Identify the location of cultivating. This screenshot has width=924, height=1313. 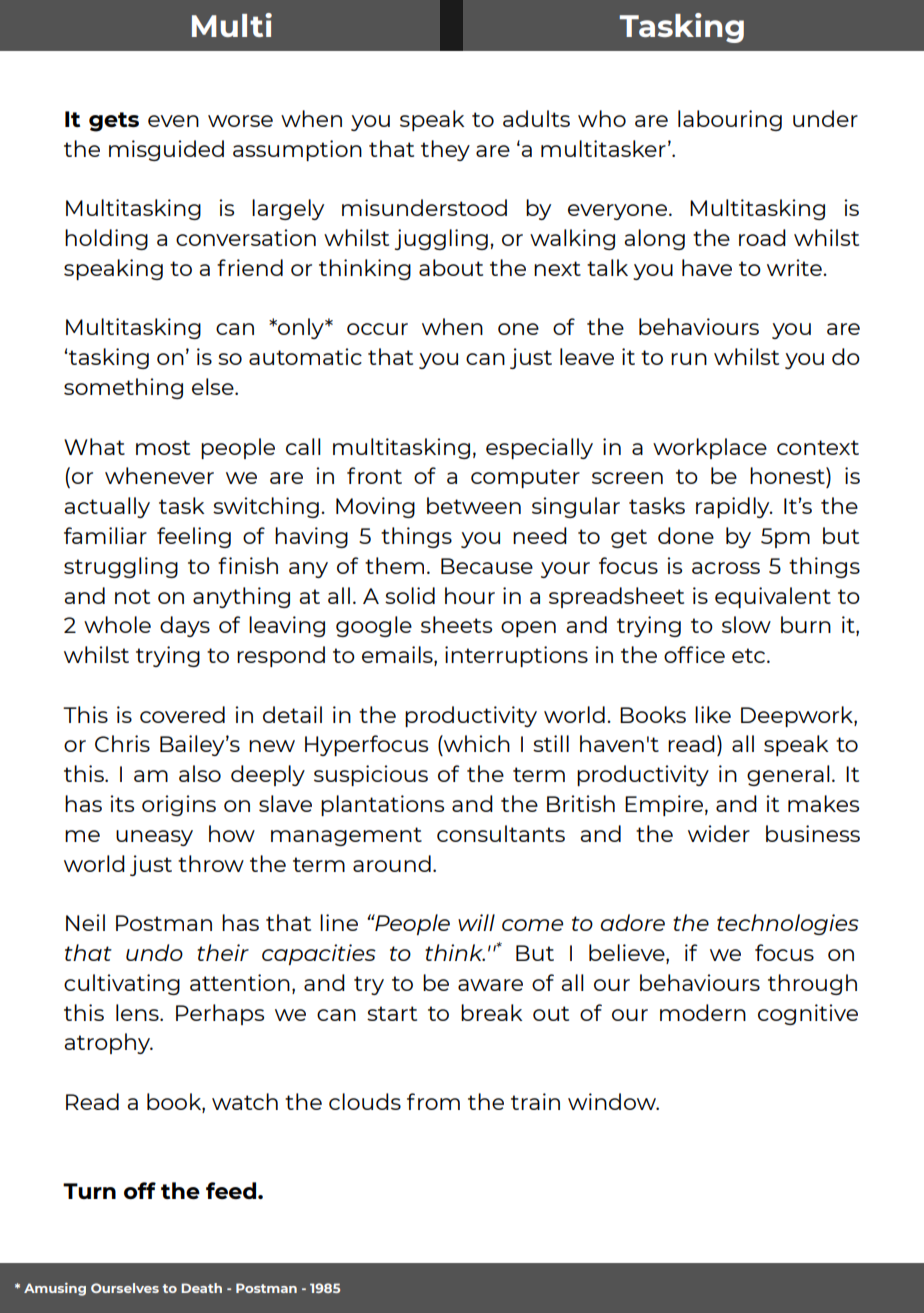
(122, 984).
